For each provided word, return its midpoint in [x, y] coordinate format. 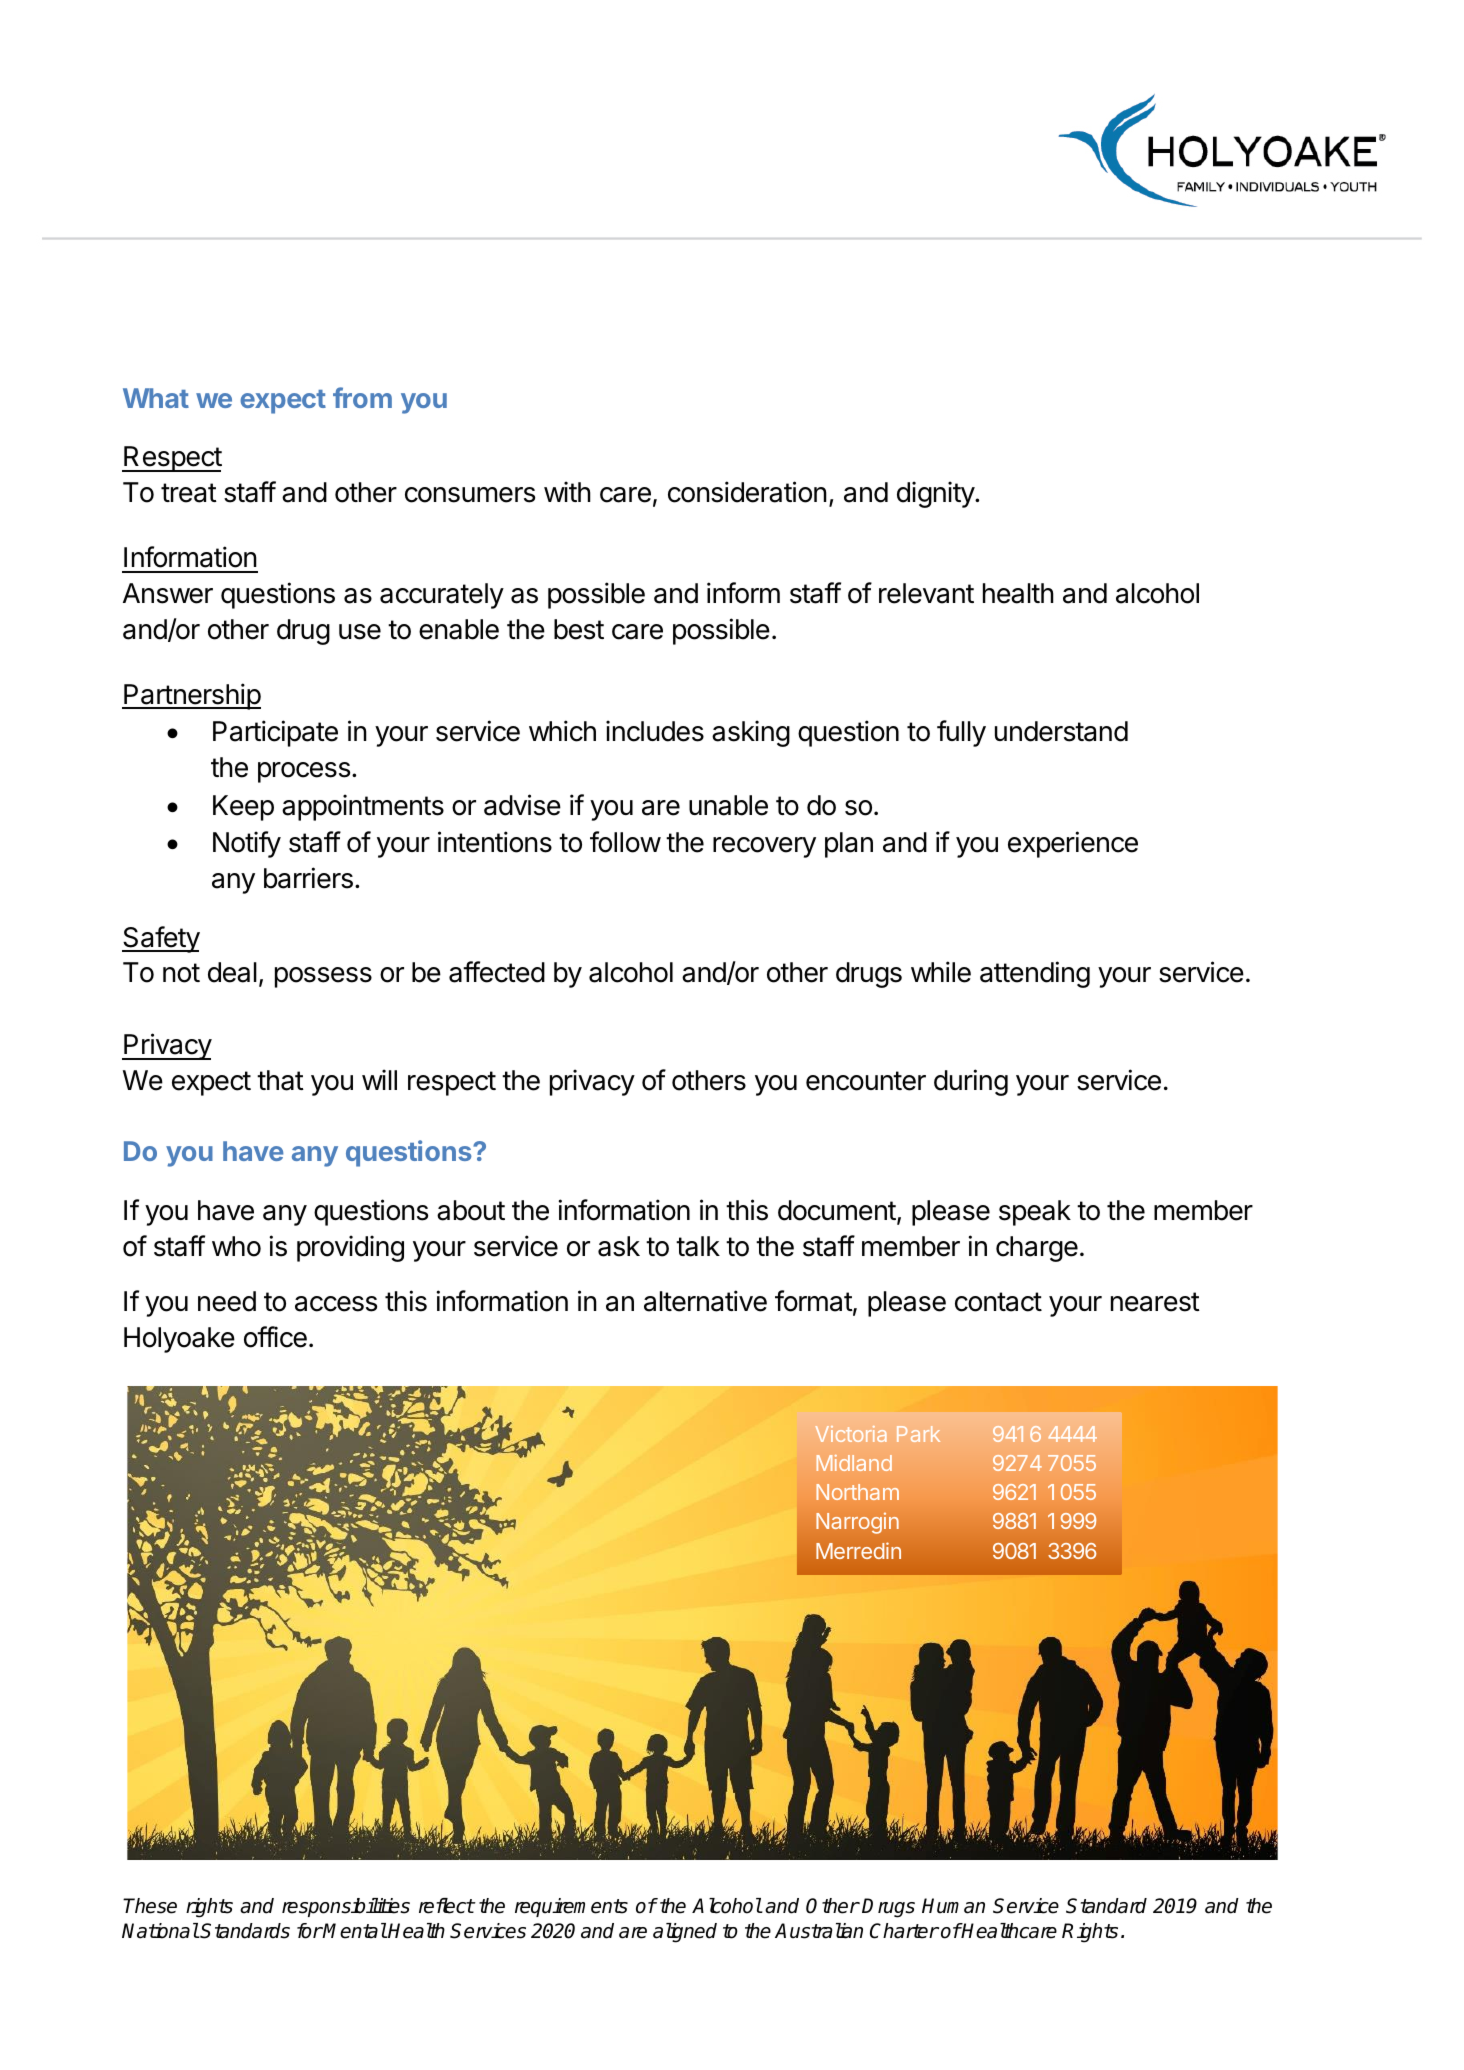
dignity [936, 494]
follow [625, 842]
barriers [308, 878]
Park [918, 1434]
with [567, 491]
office [275, 1337]
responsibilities [346, 1907]
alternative [705, 1301]
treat [189, 493]
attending [1035, 974]
